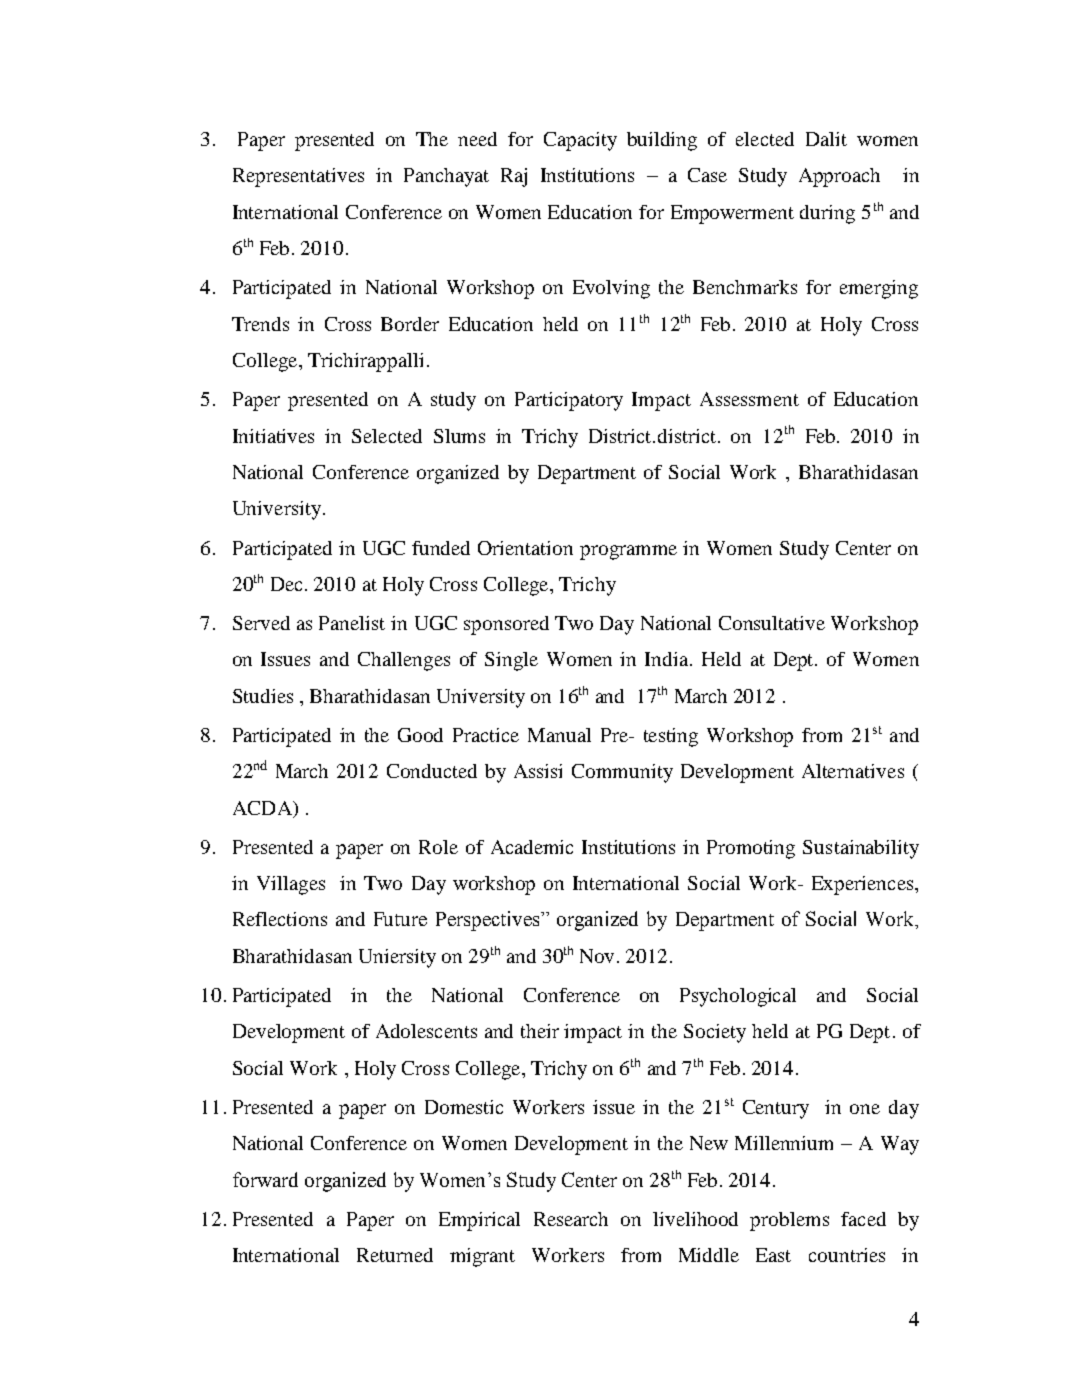 Image resolution: width=1078 pixels, height=1394 pixels. I want to click on Manual, so click(559, 735).
